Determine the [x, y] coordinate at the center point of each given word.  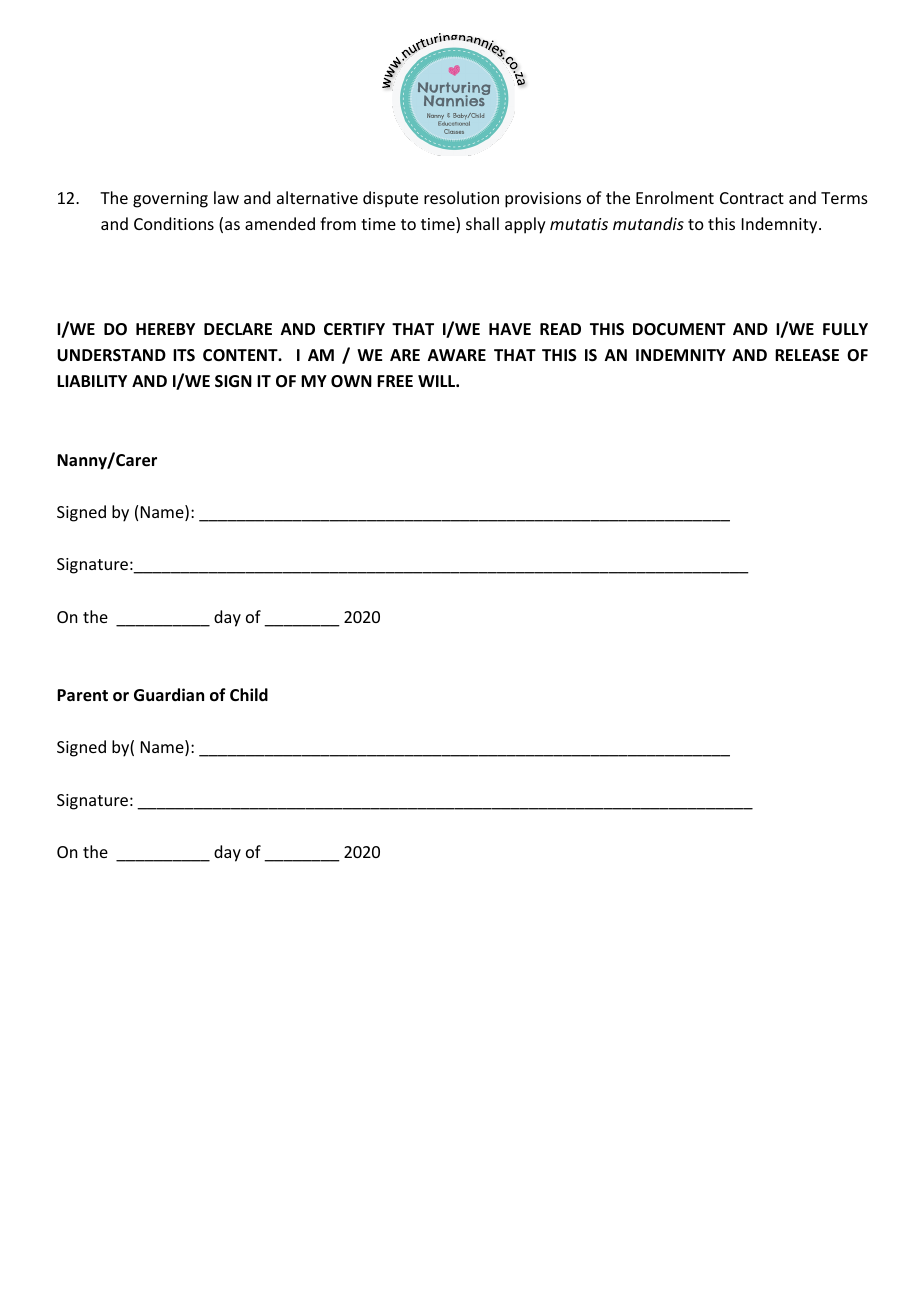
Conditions [174, 223]
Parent [82, 695]
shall [482, 223]
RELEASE [807, 355]
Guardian [169, 694]
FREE [395, 381]
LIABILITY [92, 381]
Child [249, 694]
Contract [752, 198]
